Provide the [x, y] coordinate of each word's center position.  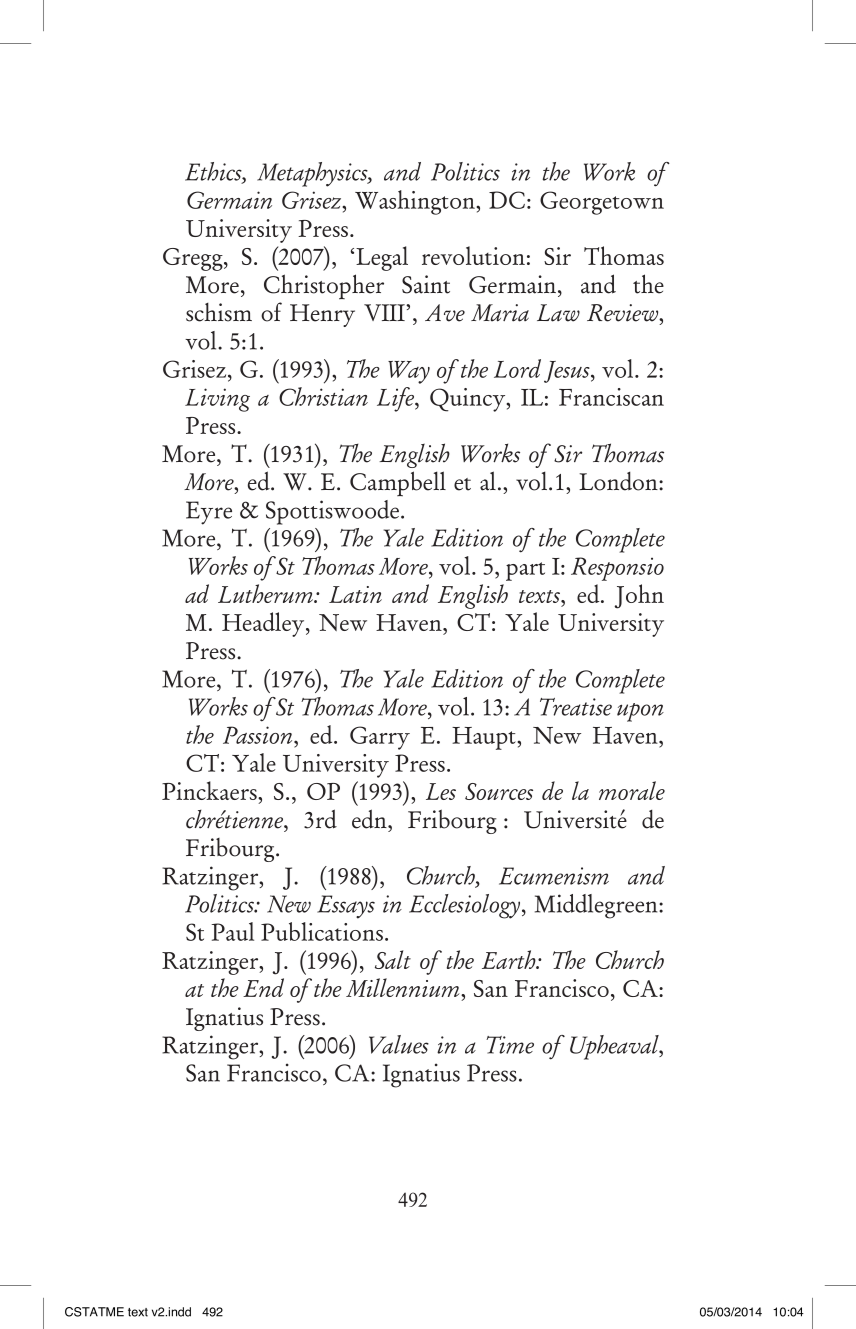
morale [632, 790]
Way [409, 372]
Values [399, 1044]
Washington [416, 202]
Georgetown [602, 203]
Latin [355, 594]
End [263, 987]
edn [370, 819]
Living [217, 400]
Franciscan [611, 397]
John [639, 596]
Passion [259, 735]
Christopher [324, 287]
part [525, 571]
